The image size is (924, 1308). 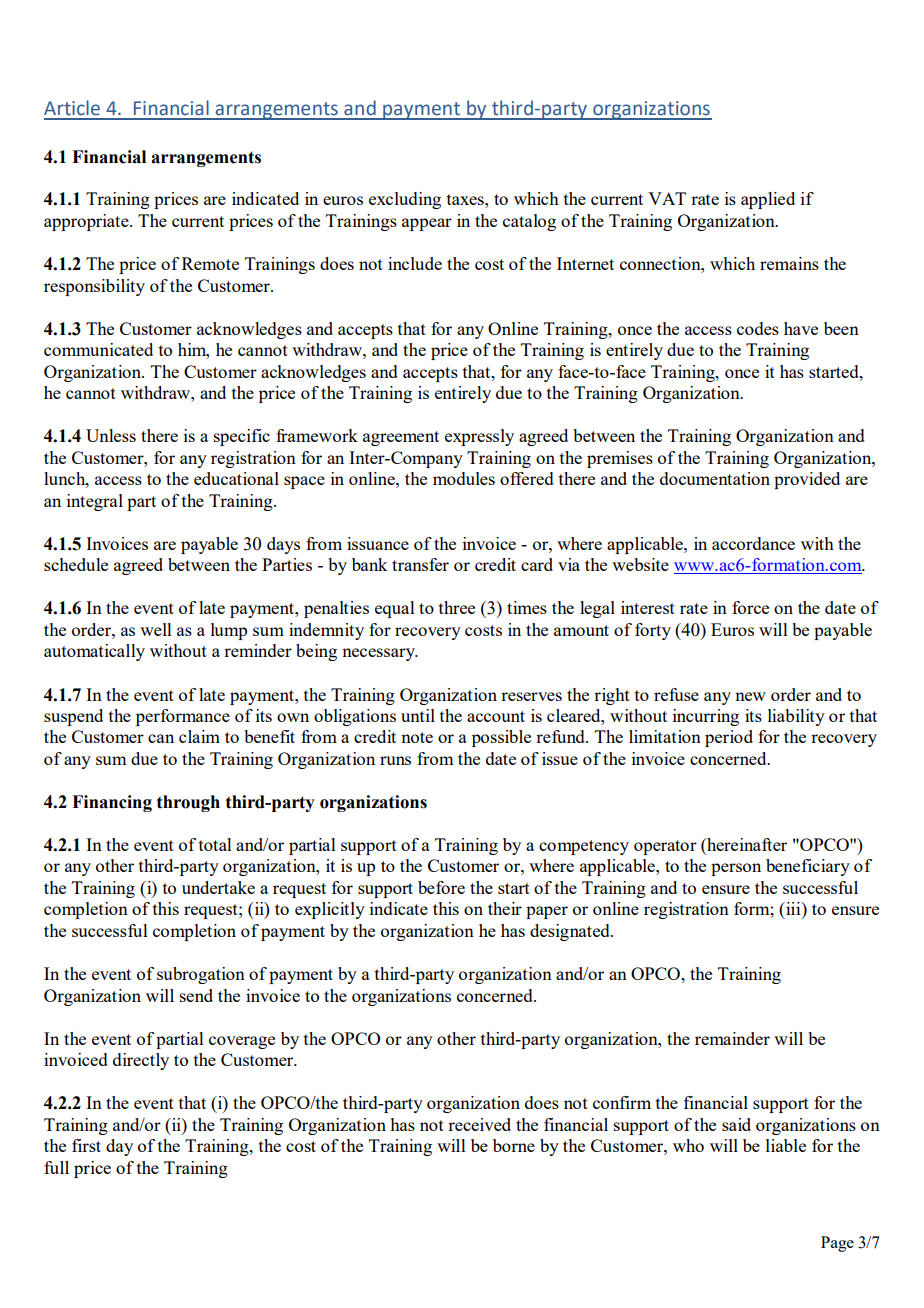 What do you see at coordinates (729, 738) in the page?
I see `period` at bounding box center [729, 738].
